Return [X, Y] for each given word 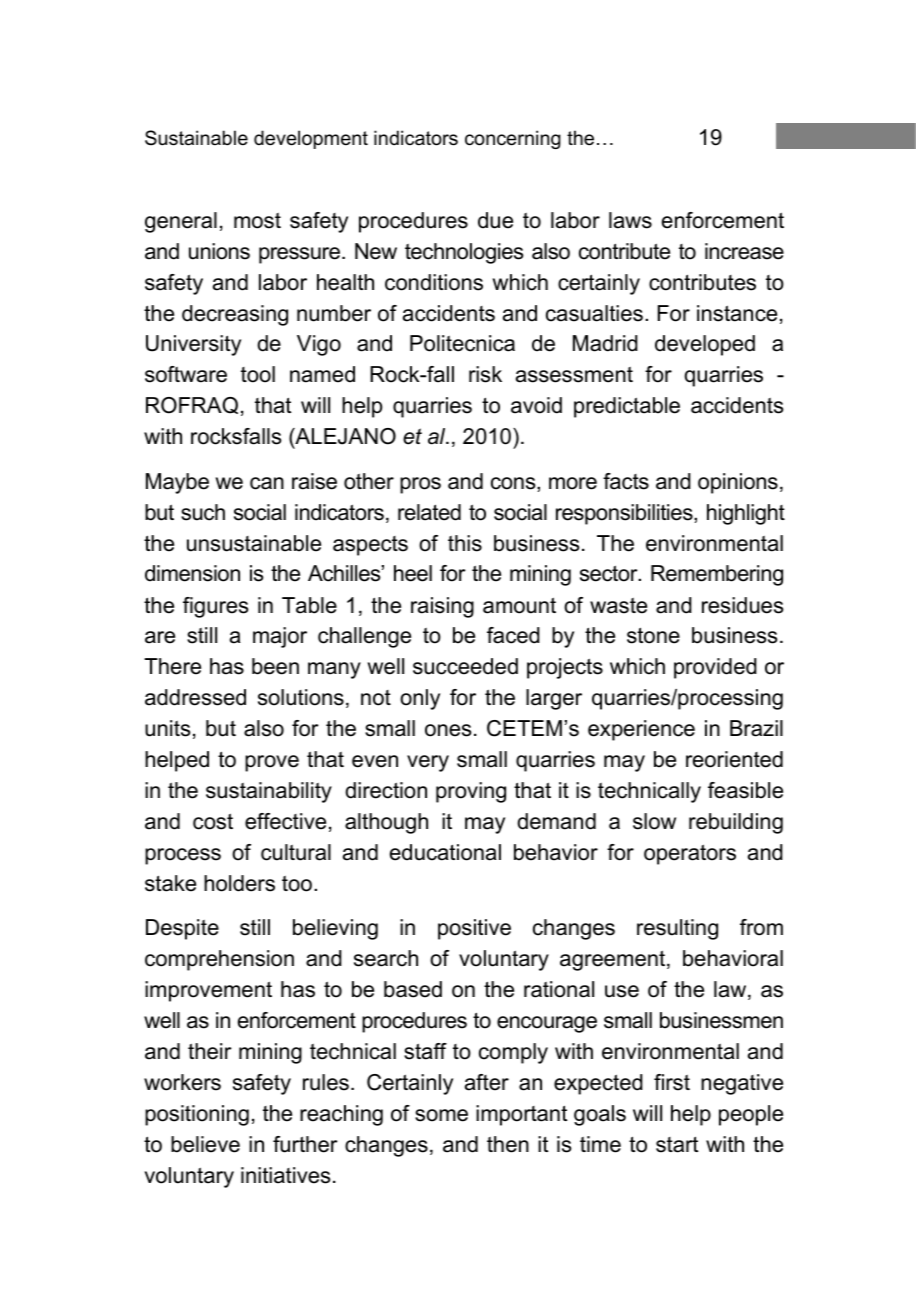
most [257, 221]
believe [205, 1144]
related [429, 512]
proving [471, 792]
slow [654, 821]
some [441, 1115]
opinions [738, 483]
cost [213, 821]
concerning [513, 139]
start [677, 1144]
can [267, 483]
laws [630, 220]
